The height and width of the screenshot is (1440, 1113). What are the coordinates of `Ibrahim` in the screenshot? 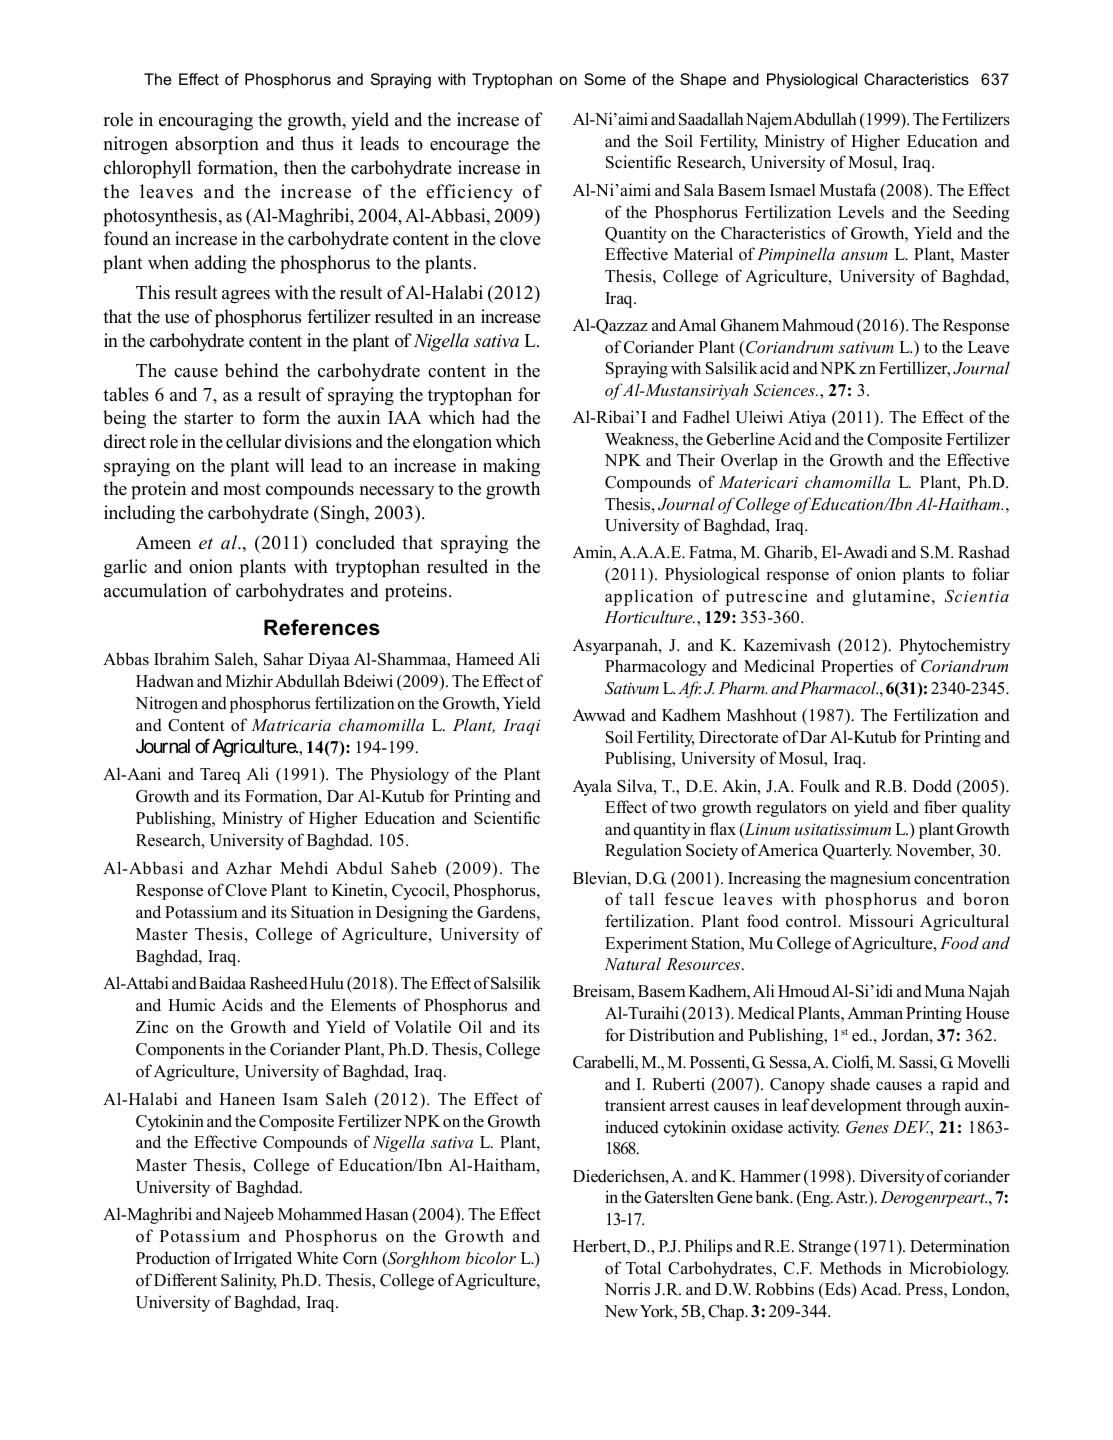 It's located at (181, 659).
